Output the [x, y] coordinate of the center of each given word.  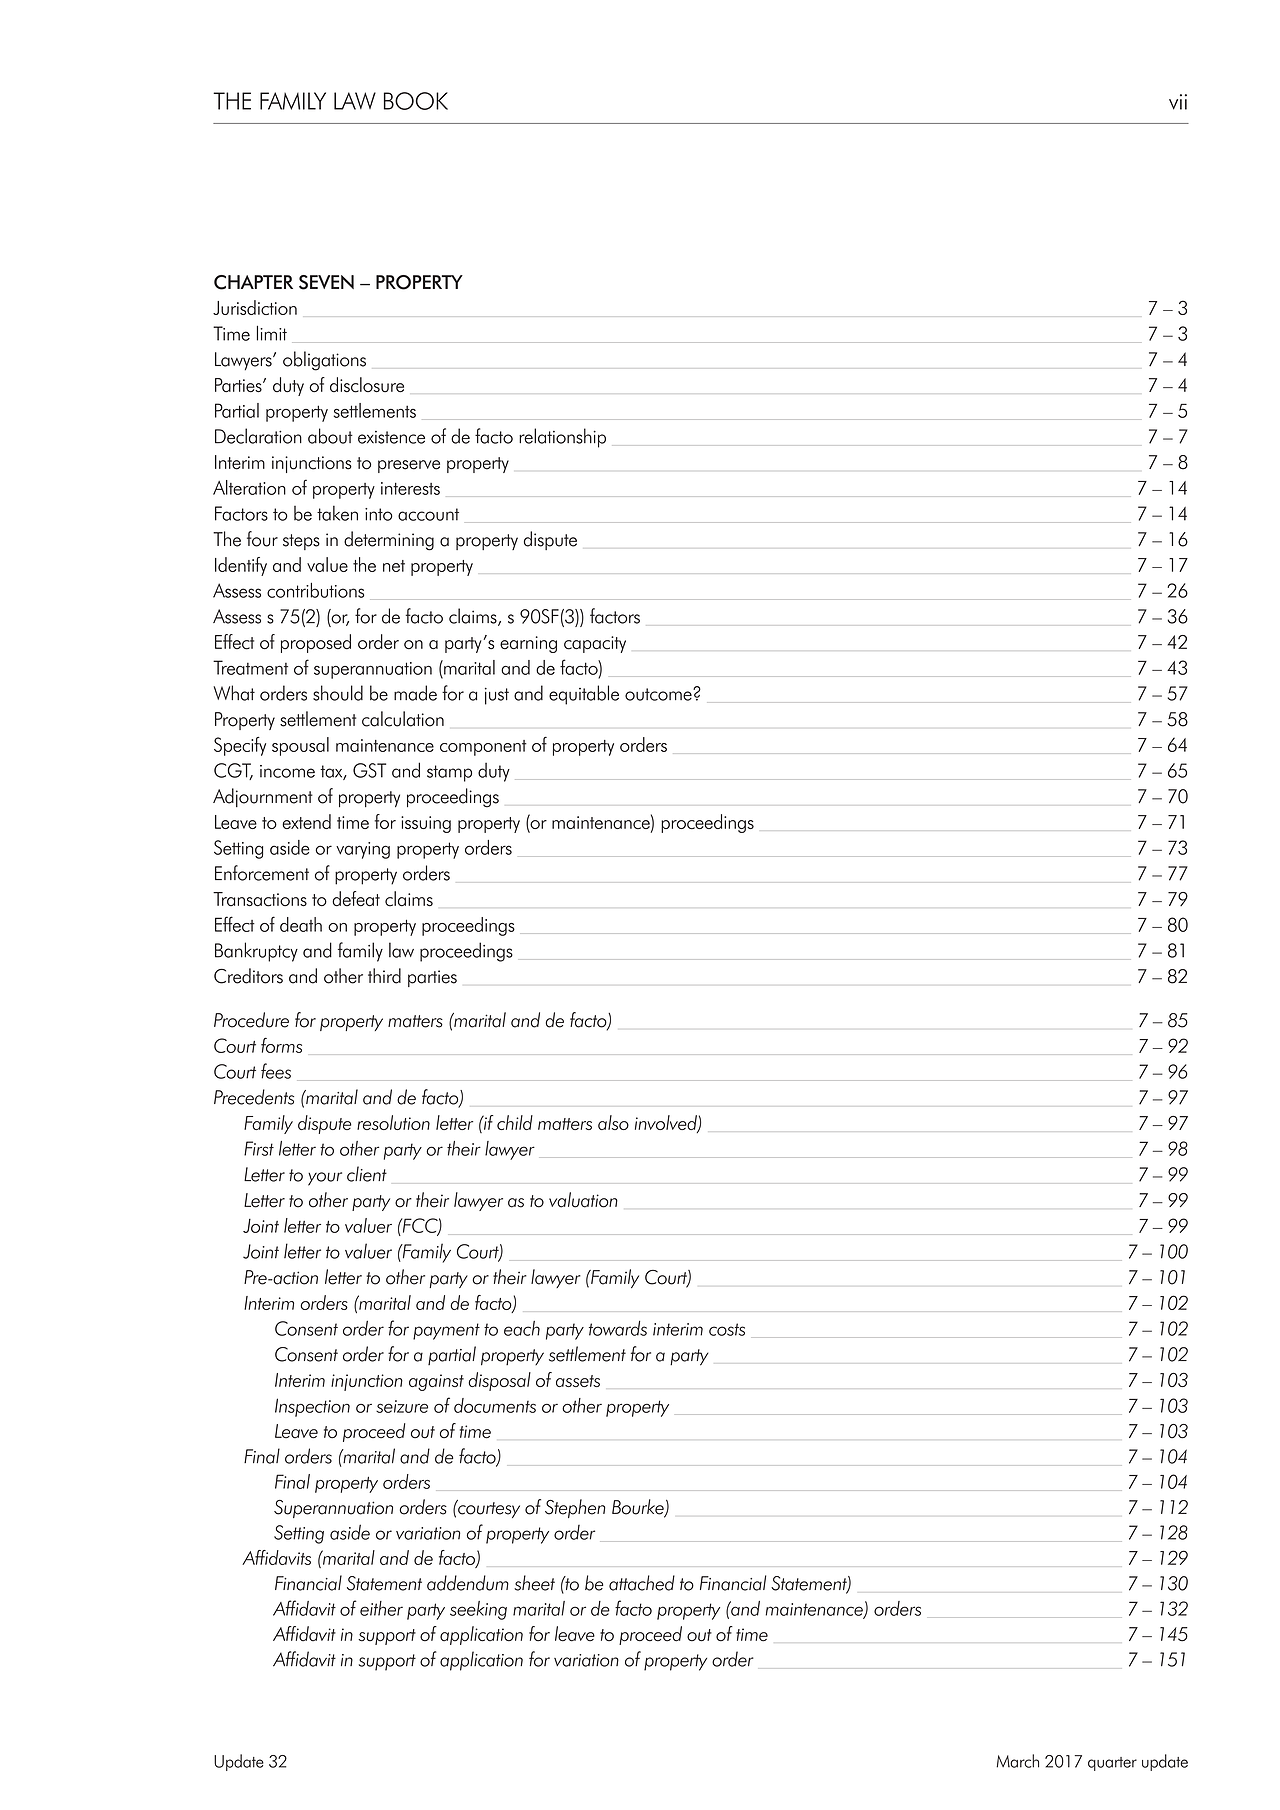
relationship [562, 438]
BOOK [416, 101]
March [1017, 1761]
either [381, 1608]
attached [642, 1583]
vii [1178, 102]
